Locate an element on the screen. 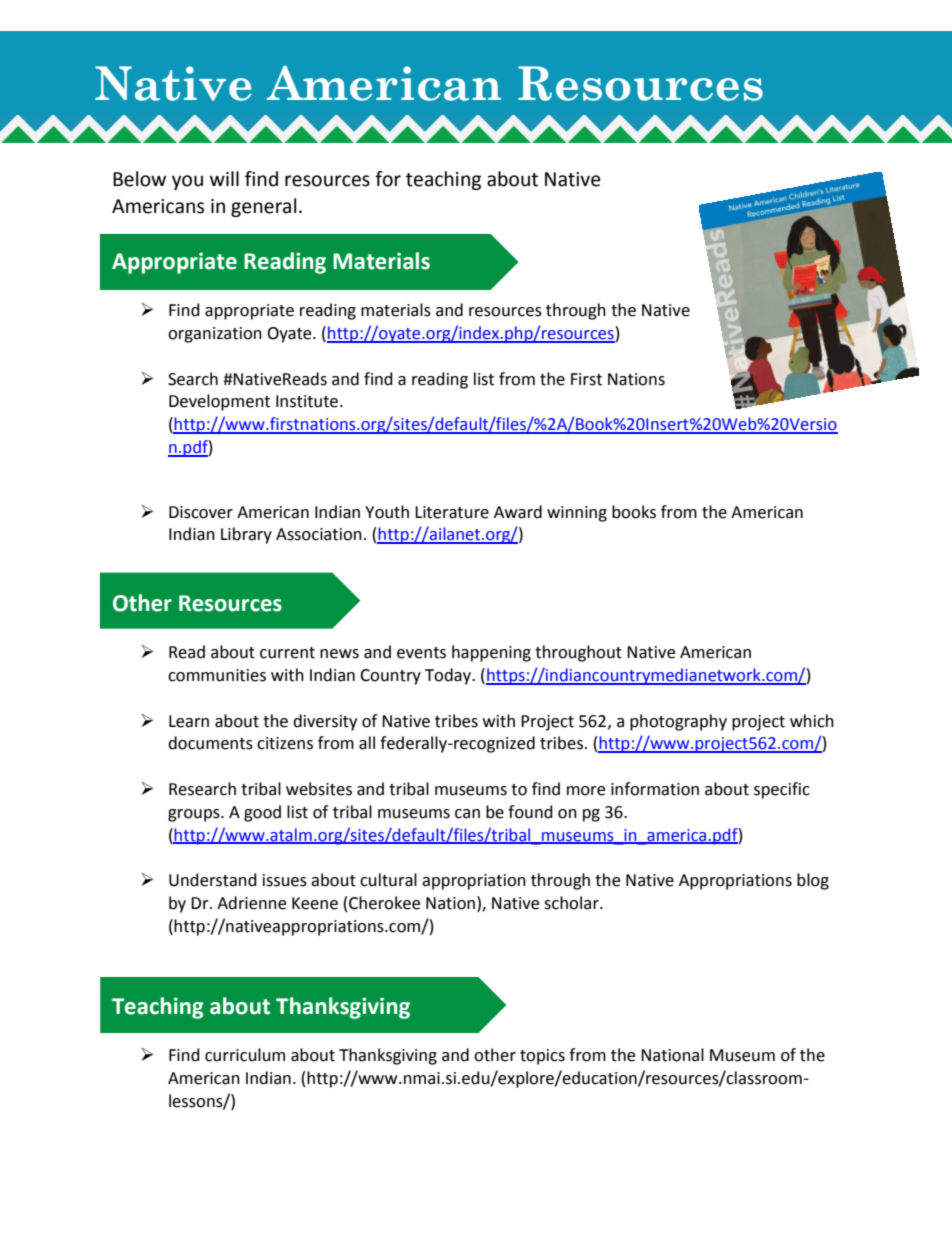 The image size is (952, 1233). will is located at coordinates (224, 178).
